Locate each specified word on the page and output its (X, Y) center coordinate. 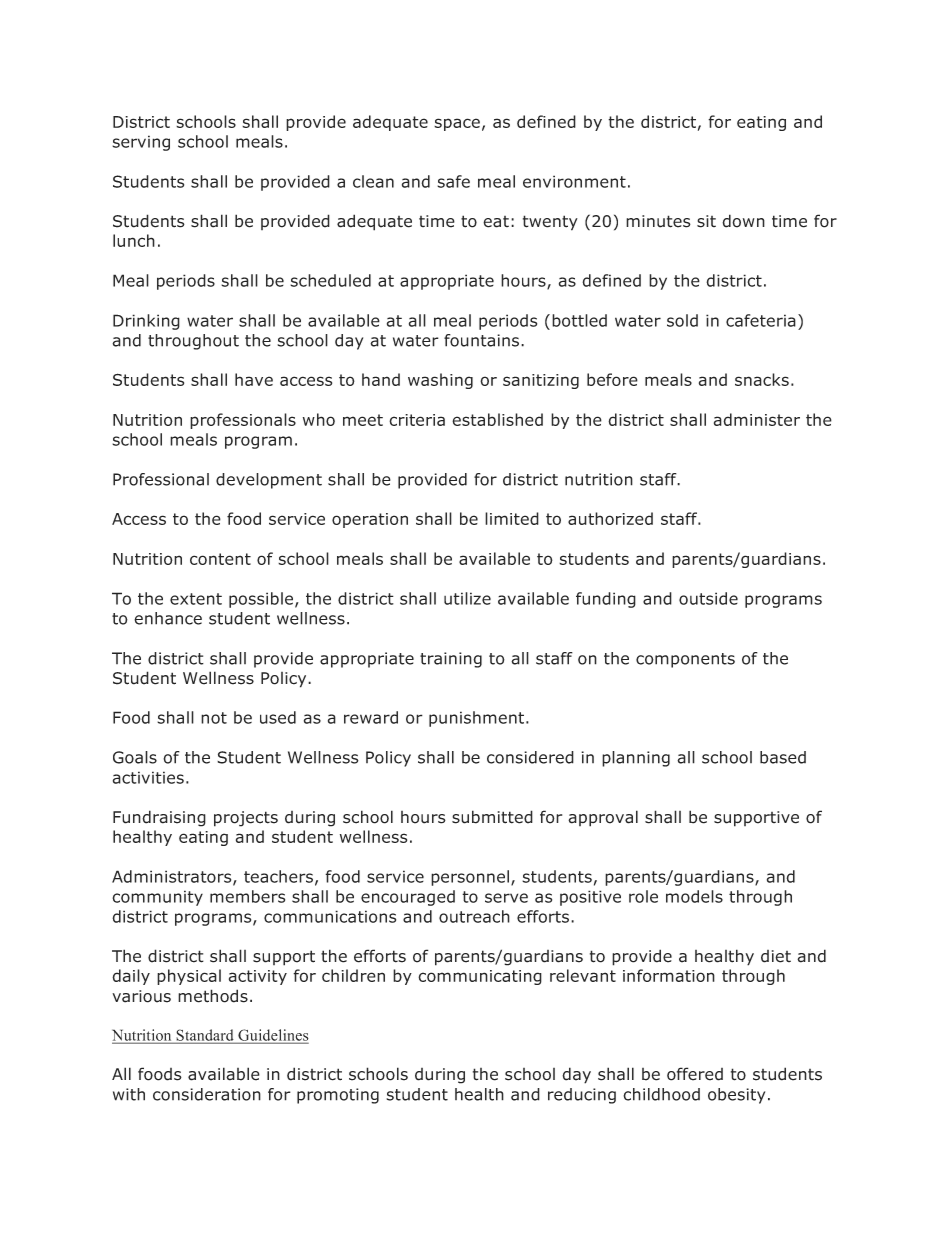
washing (440, 381)
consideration (207, 1094)
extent (196, 599)
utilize (467, 598)
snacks (762, 379)
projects (246, 819)
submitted (492, 817)
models (694, 896)
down (743, 221)
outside (708, 598)
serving (141, 143)
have (254, 379)
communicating (480, 977)
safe (453, 181)
